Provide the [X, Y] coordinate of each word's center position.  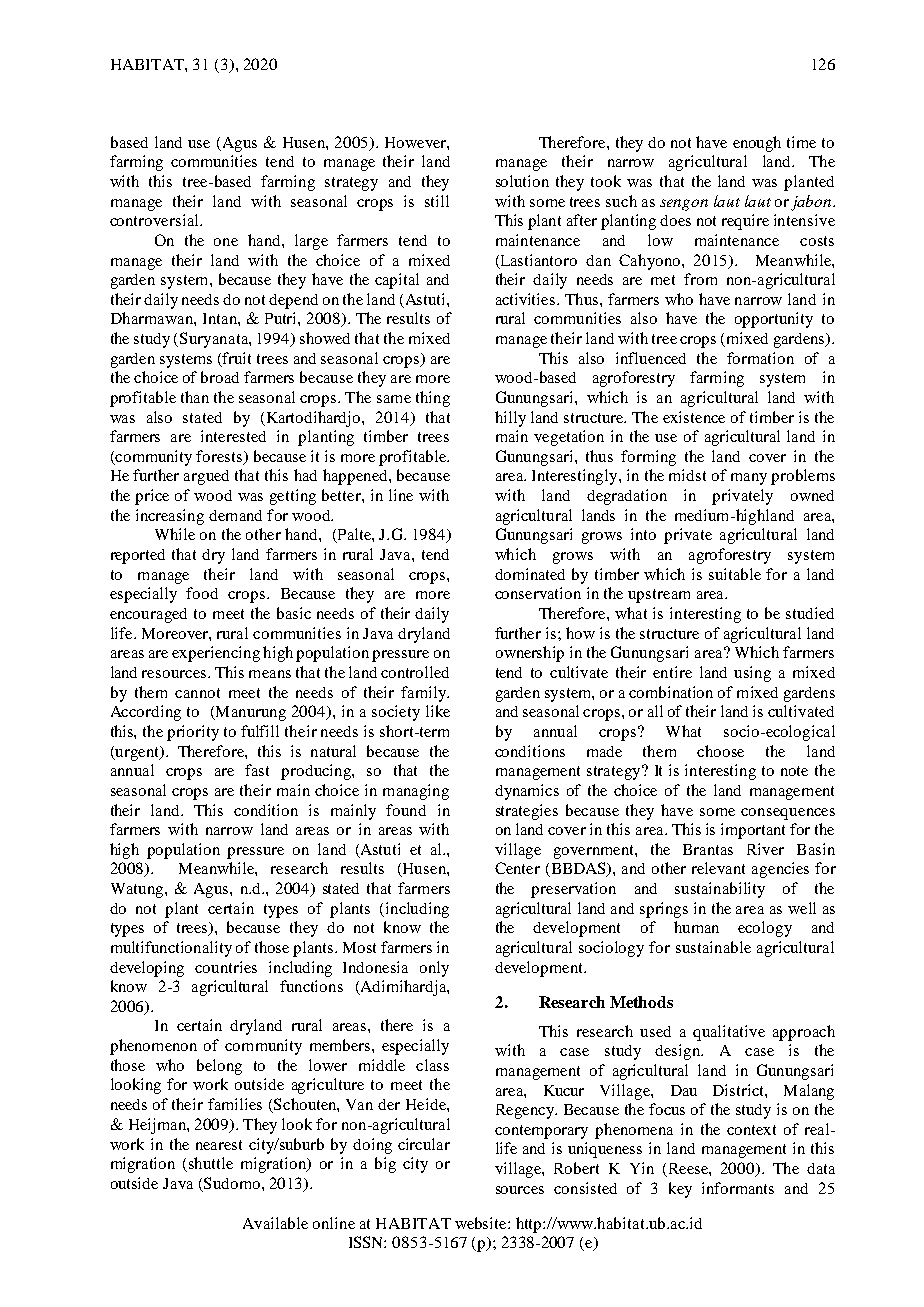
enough [757, 144]
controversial [155, 220]
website [482, 1223]
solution [522, 181]
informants [738, 1188]
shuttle [211, 1163]
